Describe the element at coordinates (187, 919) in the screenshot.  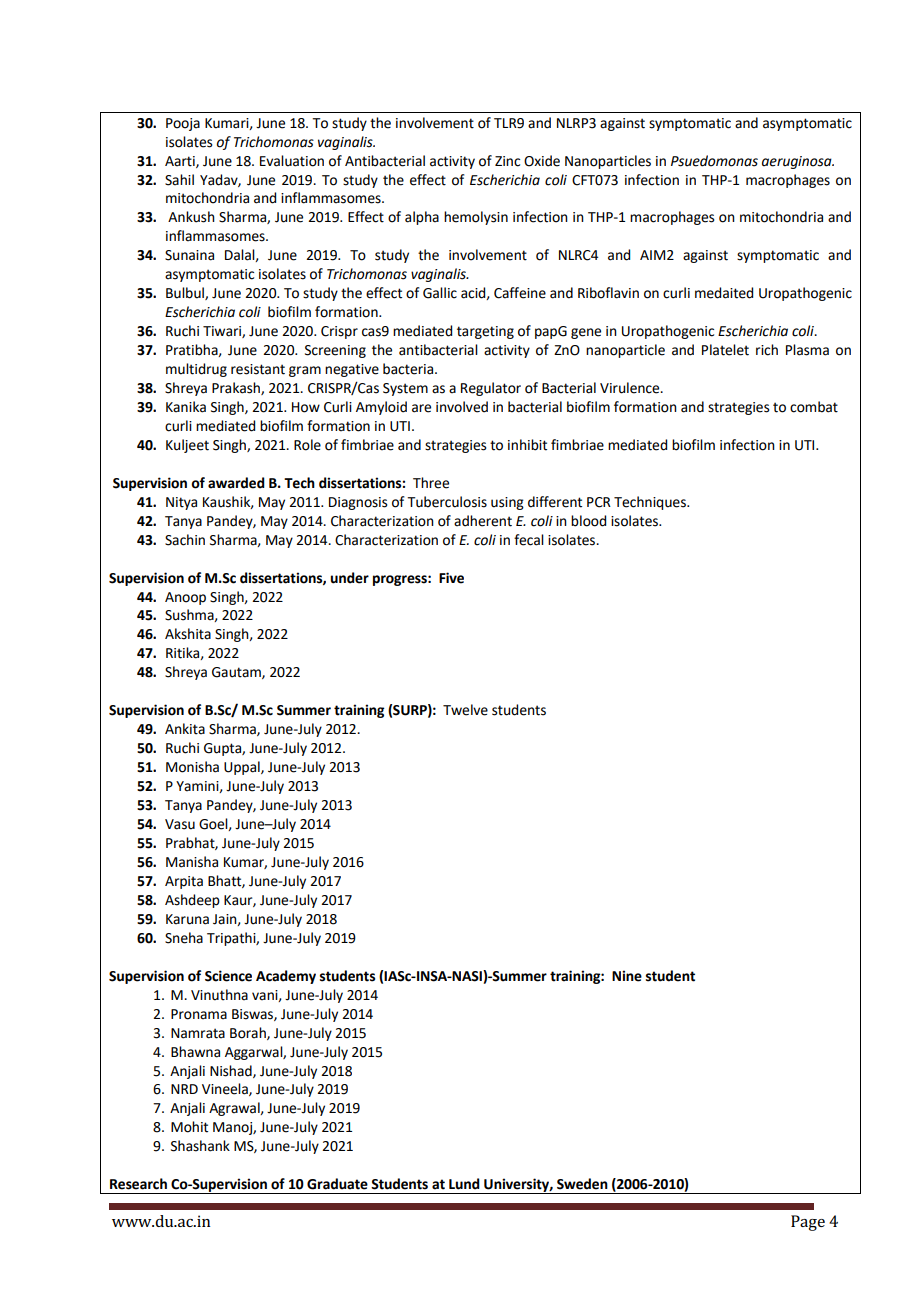
I see `Karuna` at that location.
